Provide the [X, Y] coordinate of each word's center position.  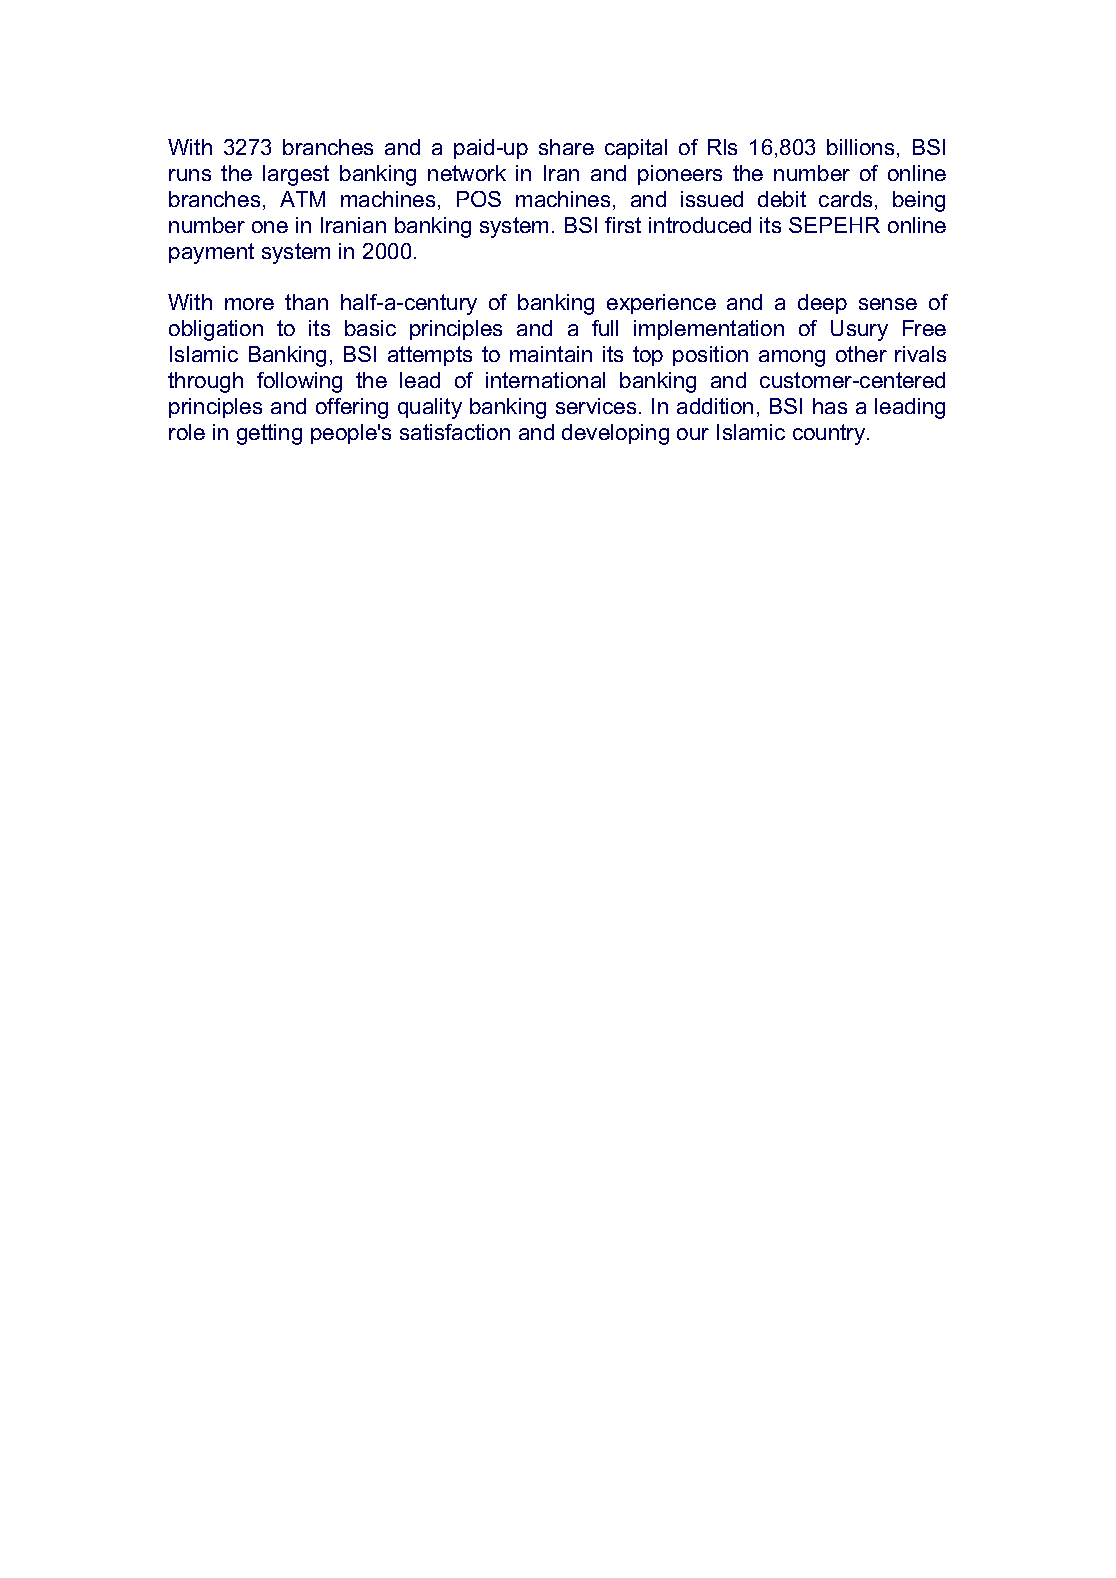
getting [269, 434]
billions [860, 147]
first [623, 225]
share [566, 147]
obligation [216, 330]
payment [211, 253]
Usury [859, 330]
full [605, 328]
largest [296, 175]
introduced [700, 225]
